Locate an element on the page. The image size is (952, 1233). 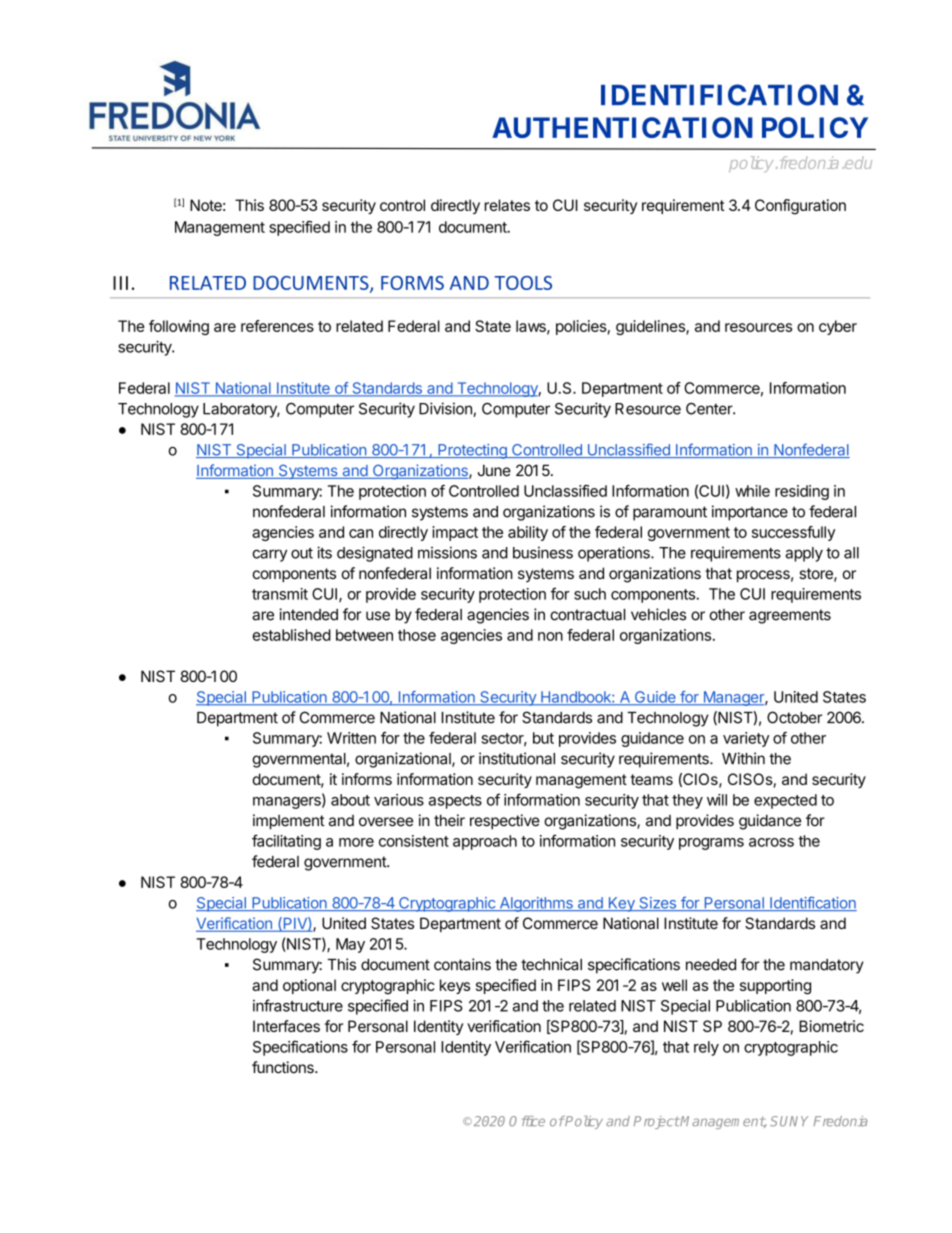
while is located at coordinates (752, 491).
